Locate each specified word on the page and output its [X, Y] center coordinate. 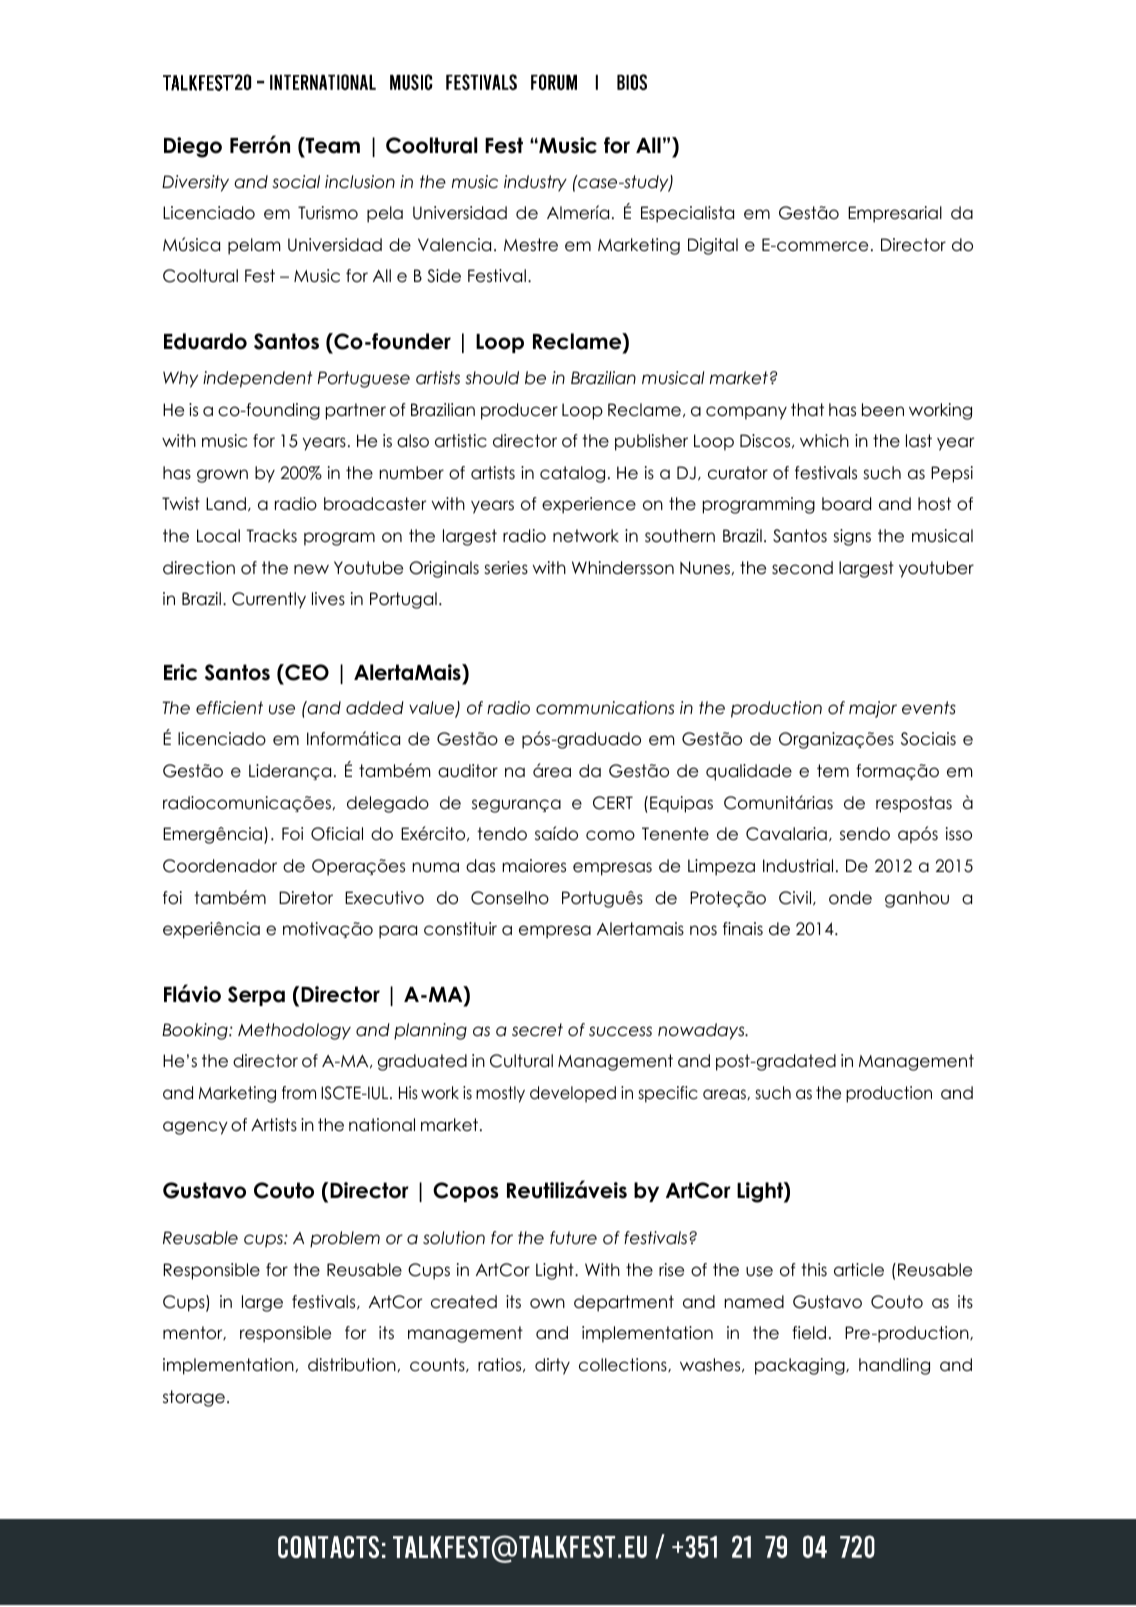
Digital [713, 246]
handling [894, 1366]
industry [535, 183]
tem [833, 771]
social [296, 182]
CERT [613, 803]
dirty [552, 1366]
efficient [229, 708]
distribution [352, 1365]
